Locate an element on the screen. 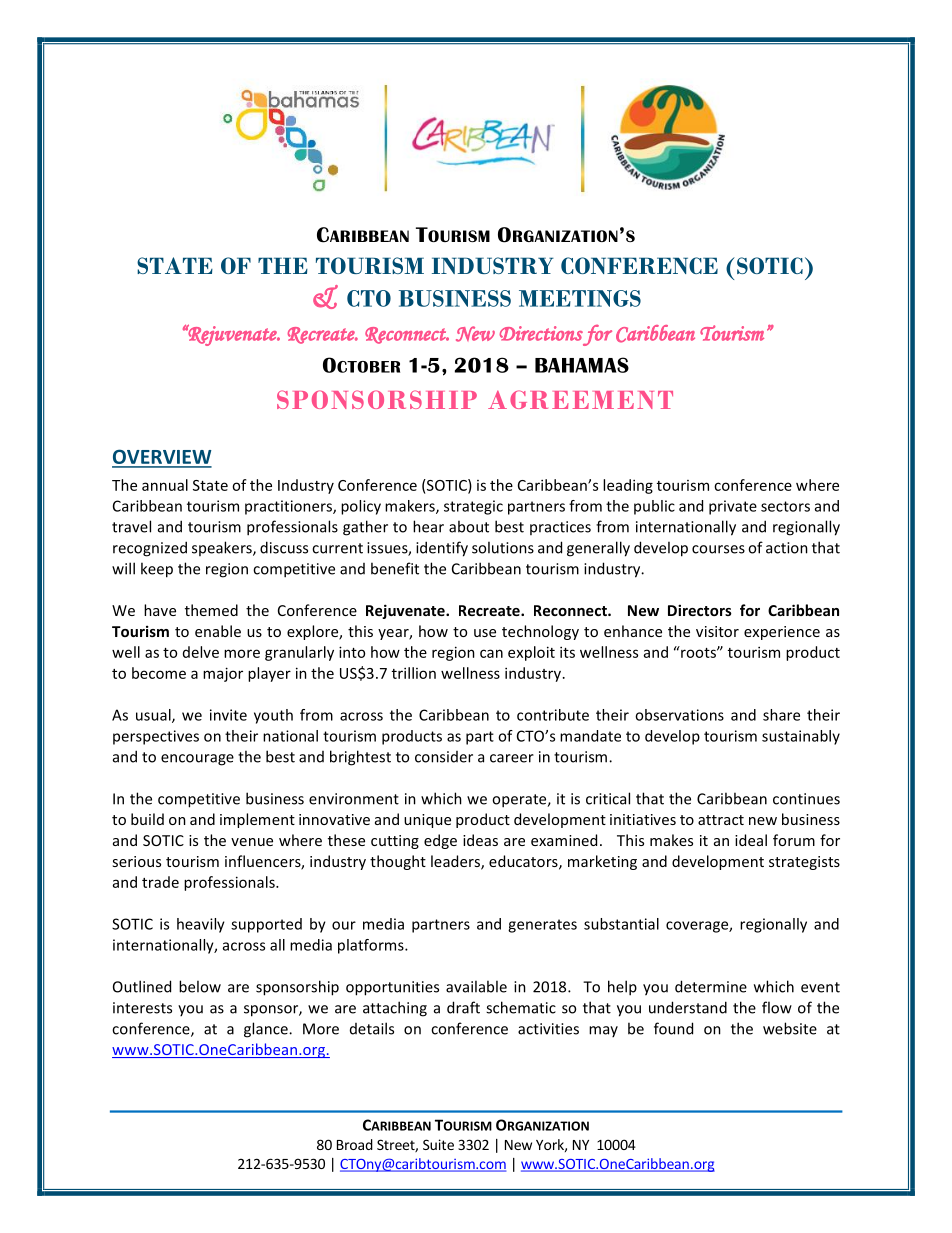 The height and width of the screenshot is (1233, 952). heavily is located at coordinates (201, 925).
